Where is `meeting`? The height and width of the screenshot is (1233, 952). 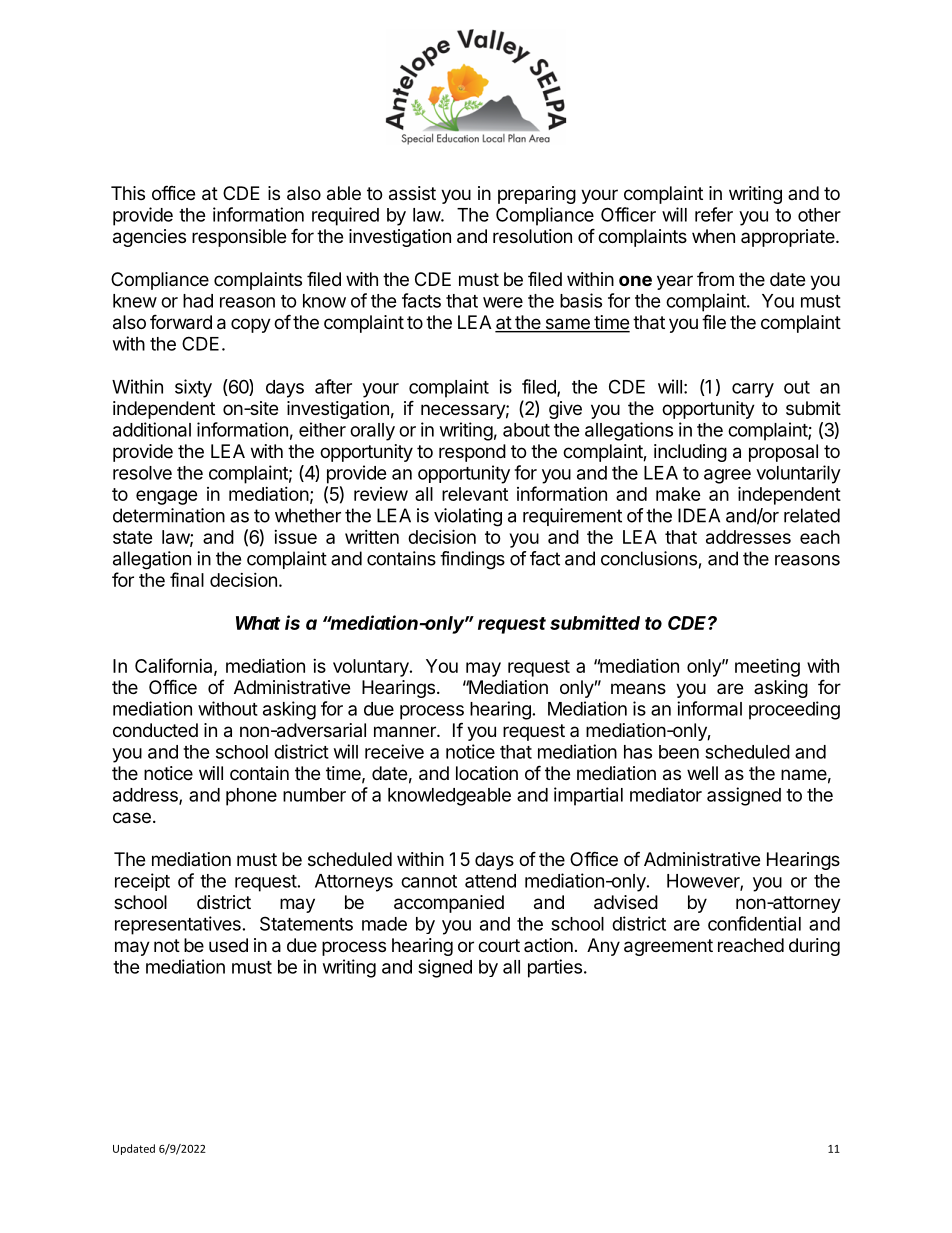
meeting is located at coordinates (767, 667).
